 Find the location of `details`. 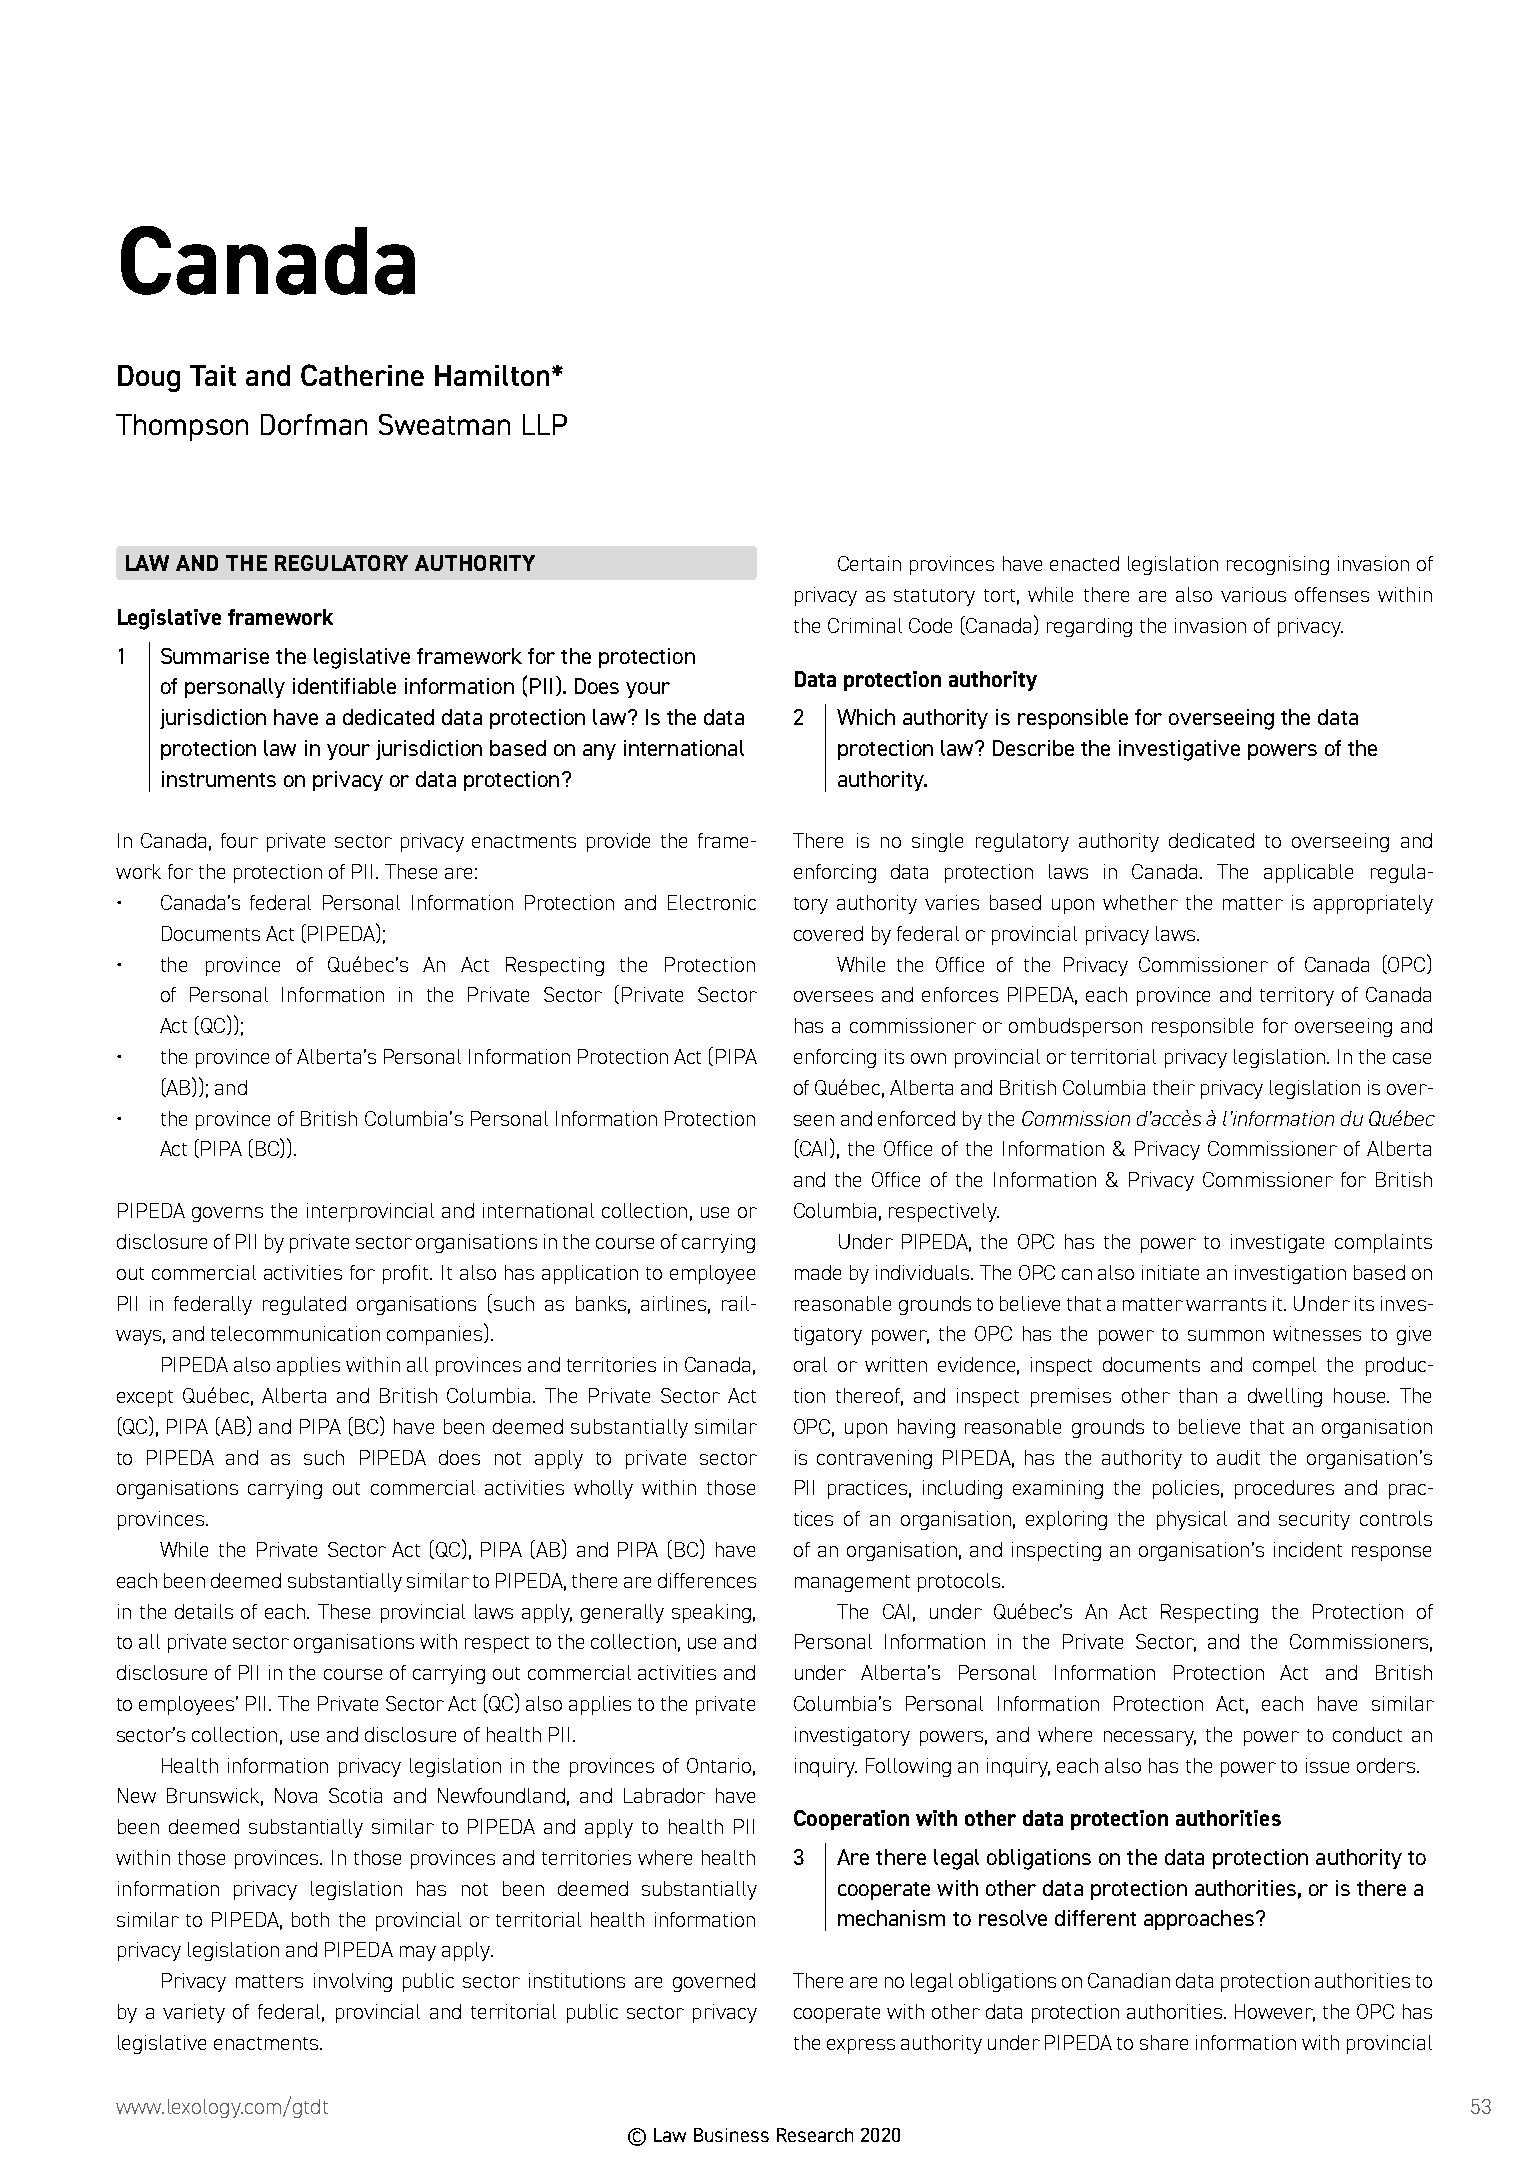

details is located at coordinates (204, 1611).
